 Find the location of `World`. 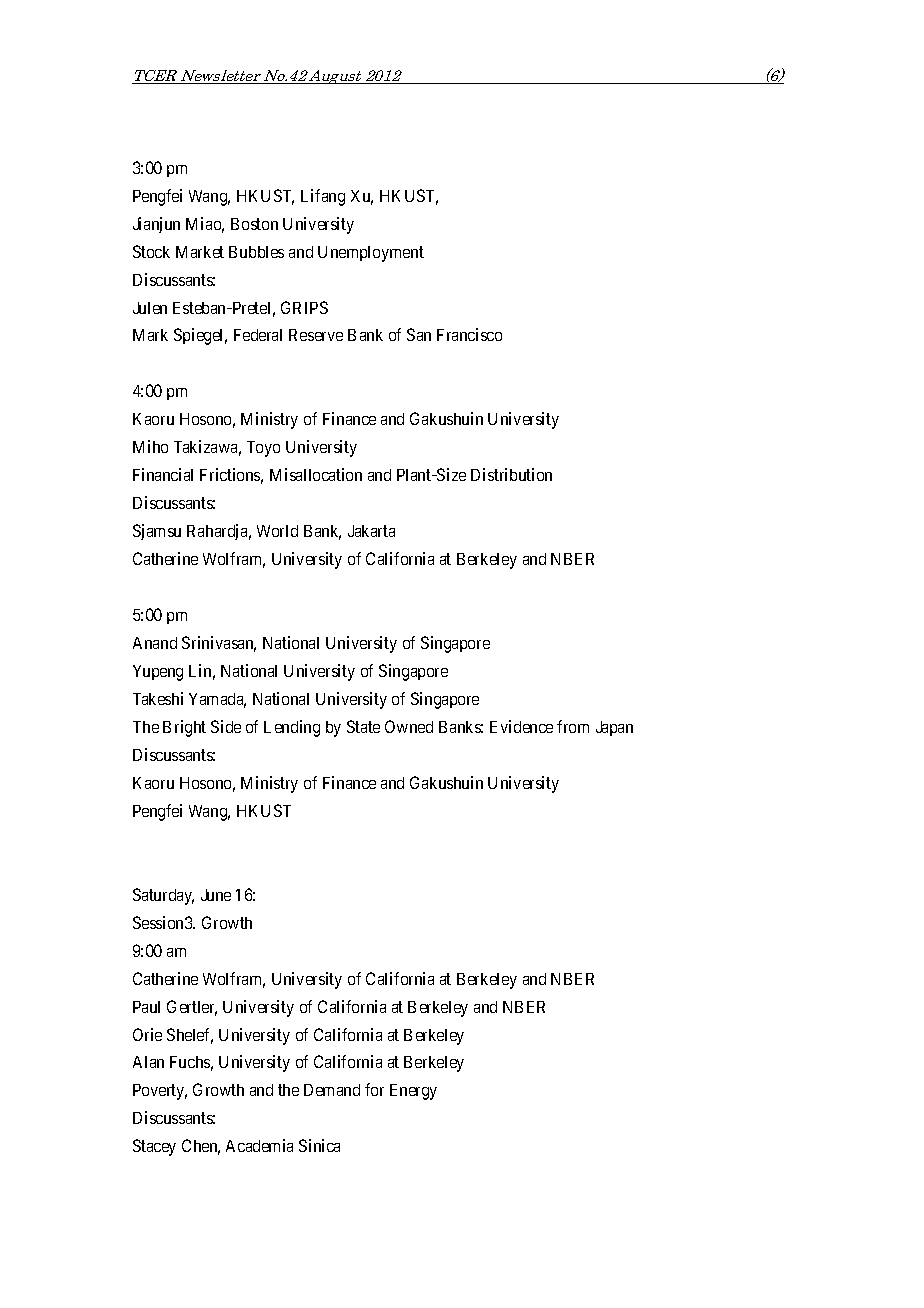

World is located at coordinates (277, 531).
